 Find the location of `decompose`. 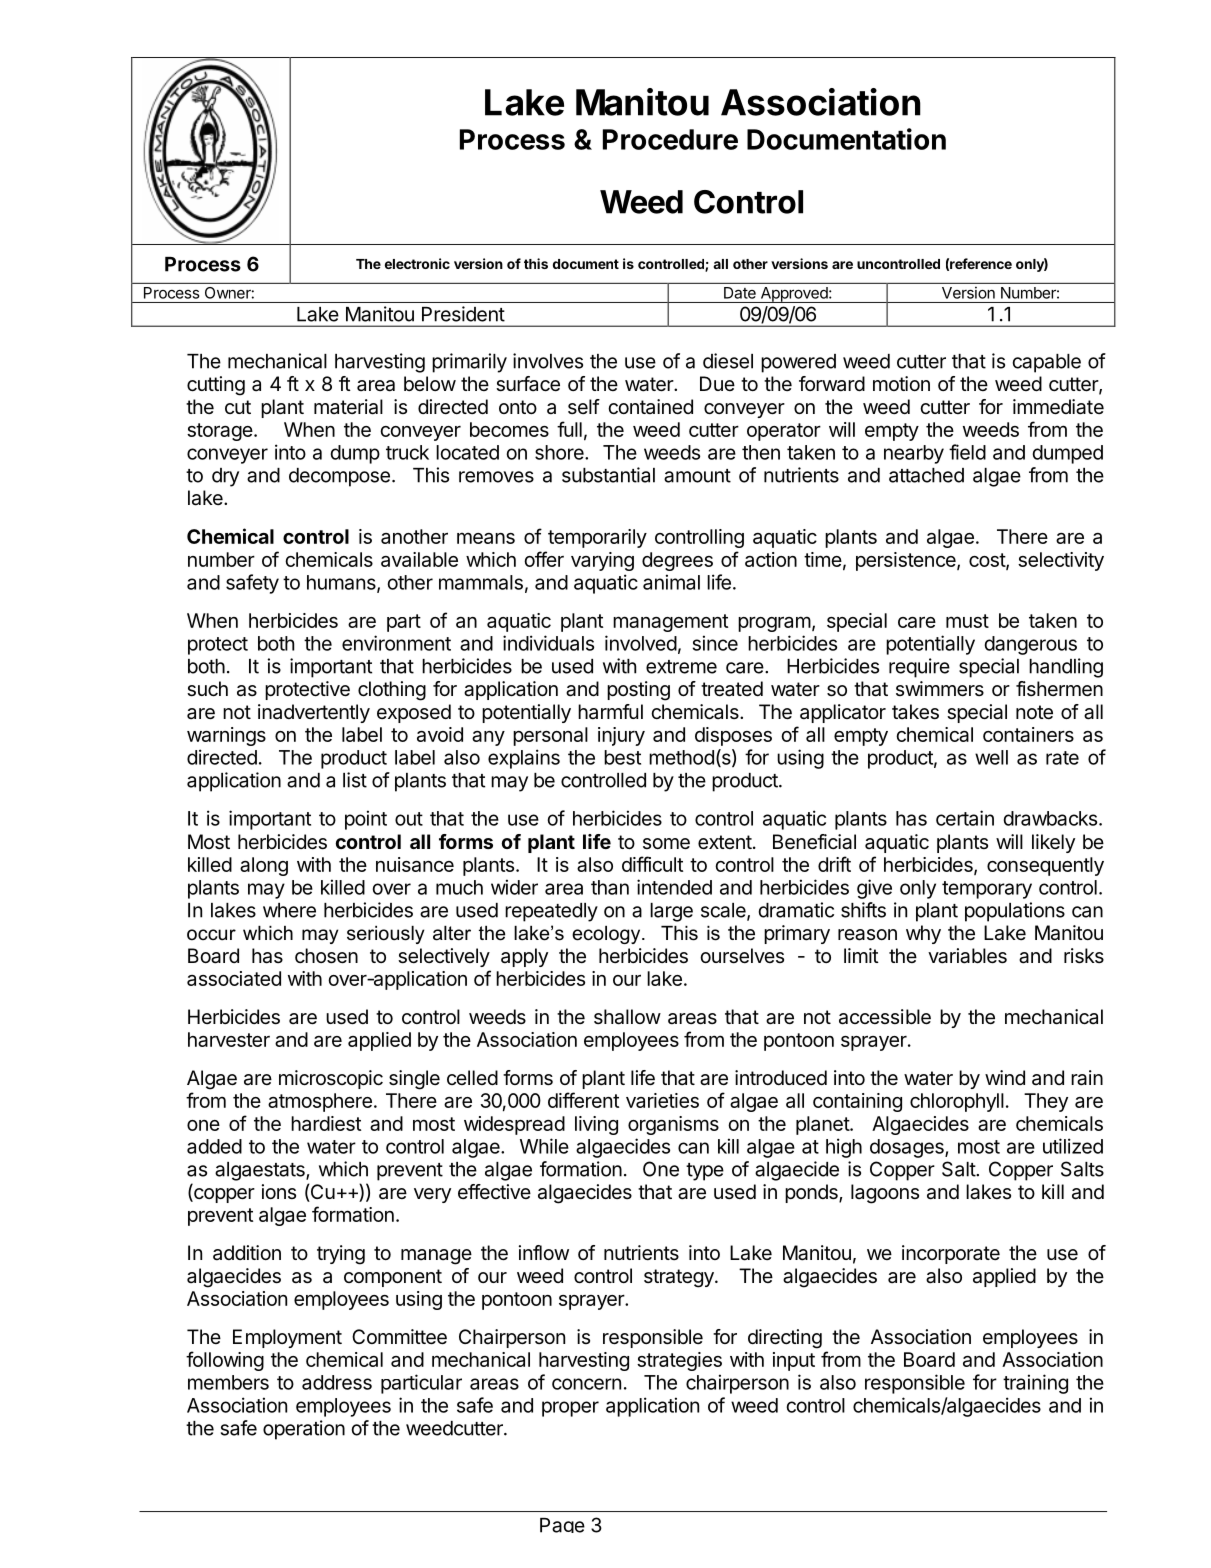

decompose is located at coordinates (339, 477).
